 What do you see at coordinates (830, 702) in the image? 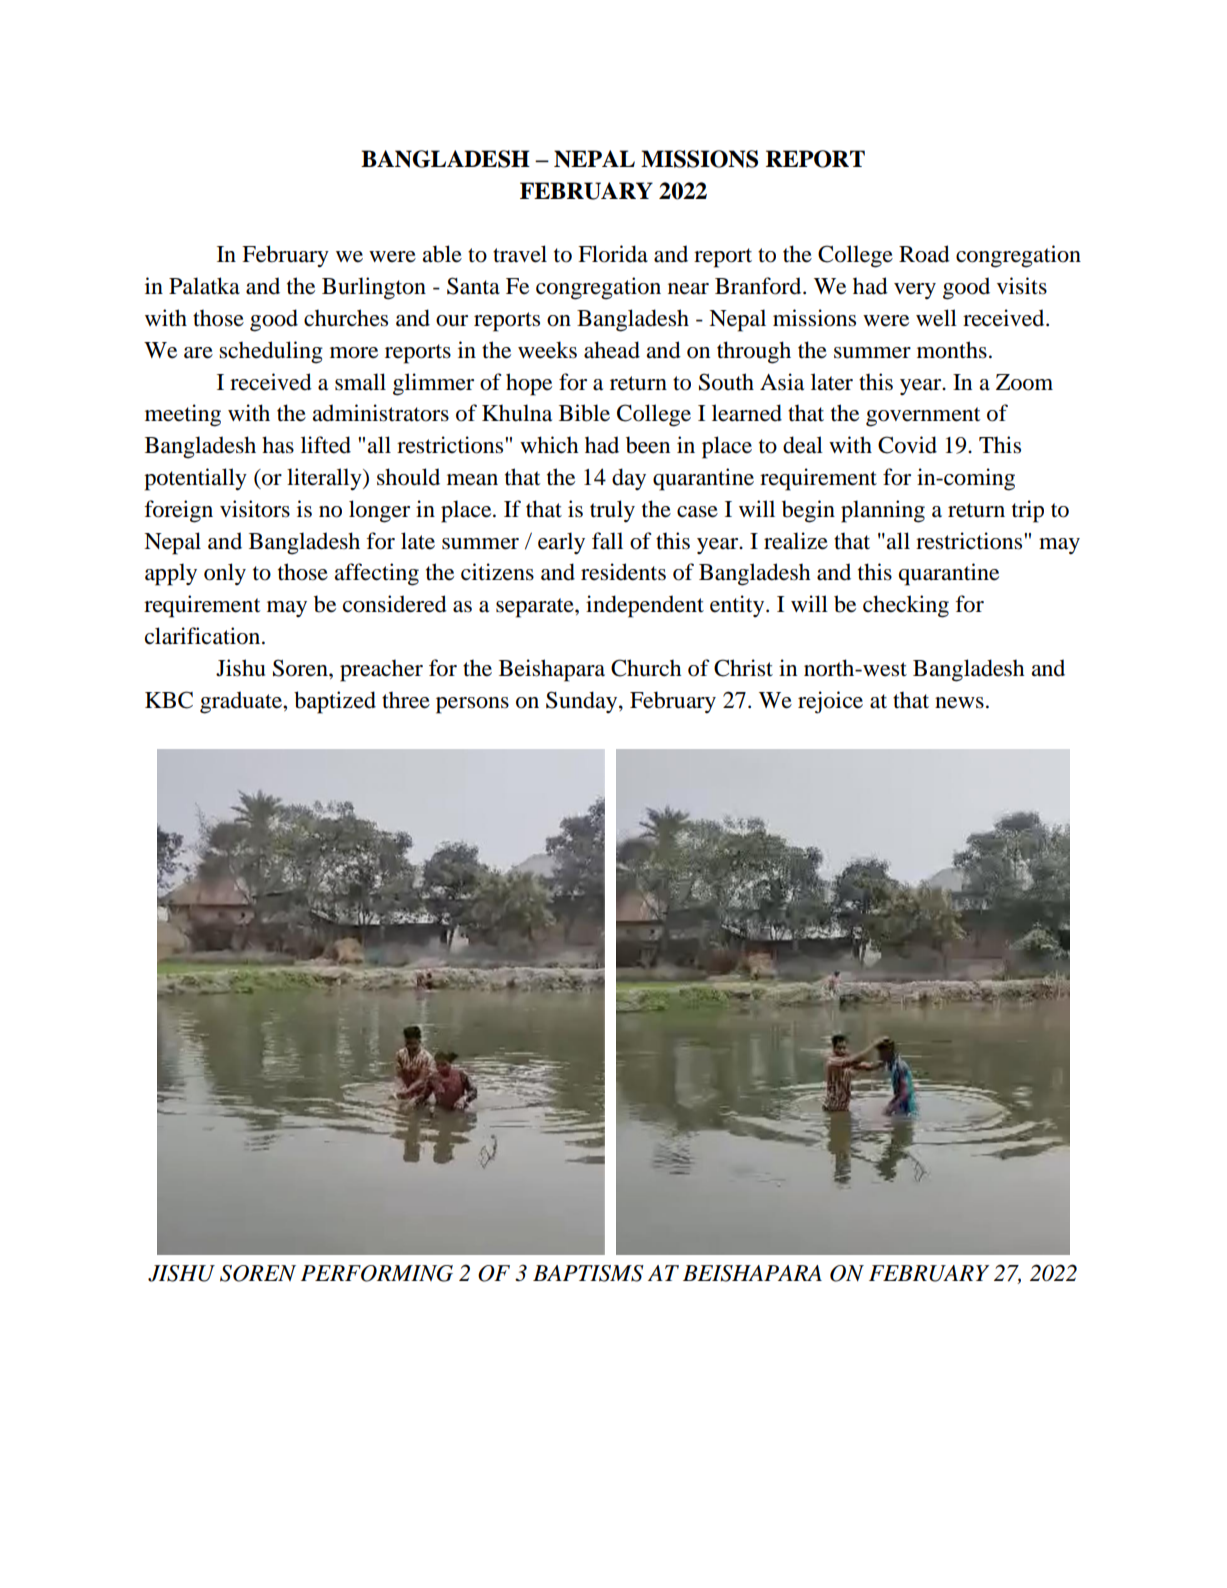
I see `rejoice` at bounding box center [830, 702].
